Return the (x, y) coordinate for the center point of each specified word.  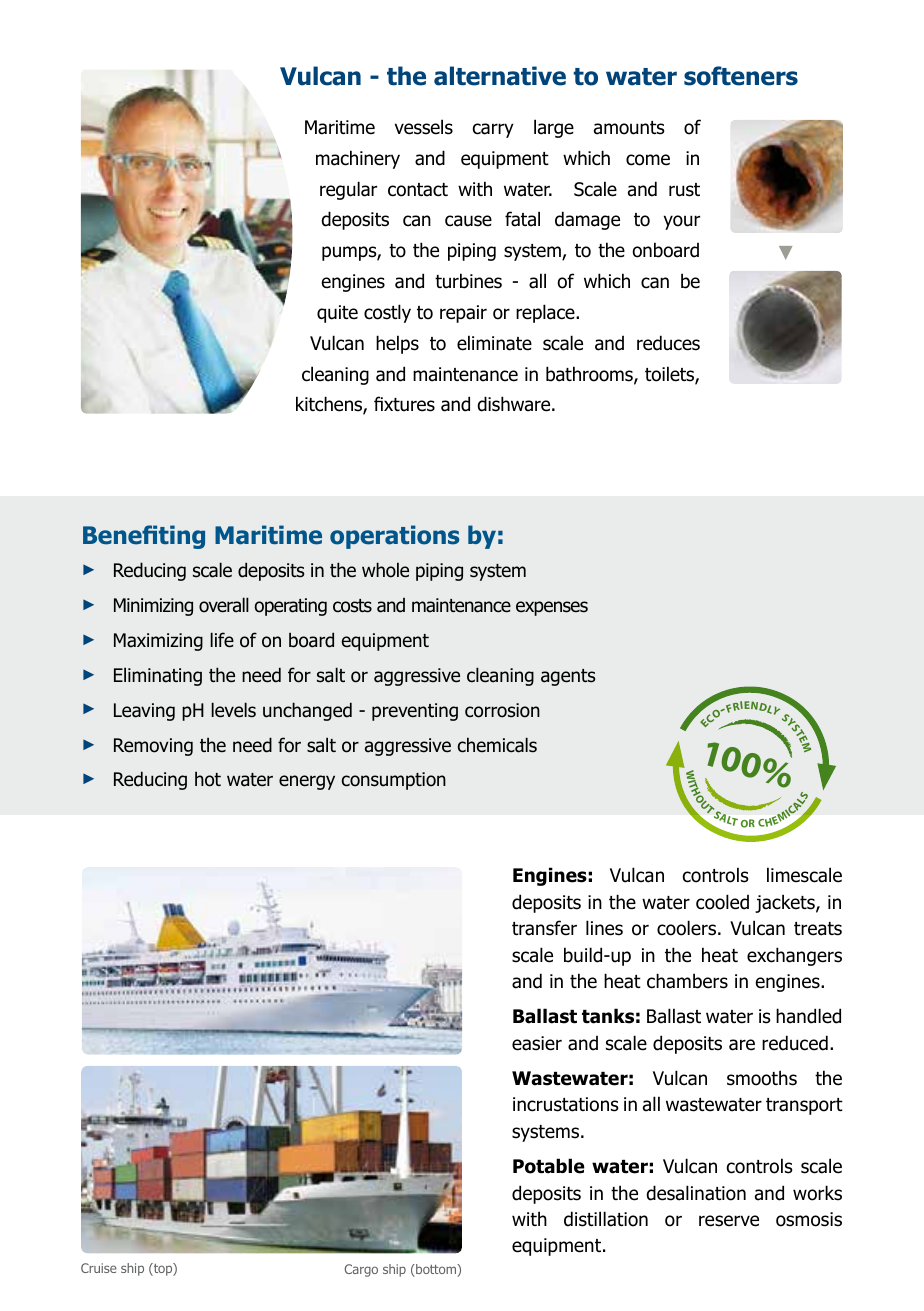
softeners (741, 76)
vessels (424, 127)
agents (568, 677)
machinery (358, 159)
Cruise (99, 1268)
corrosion (502, 710)
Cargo (361, 1270)
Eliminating (158, 676)
